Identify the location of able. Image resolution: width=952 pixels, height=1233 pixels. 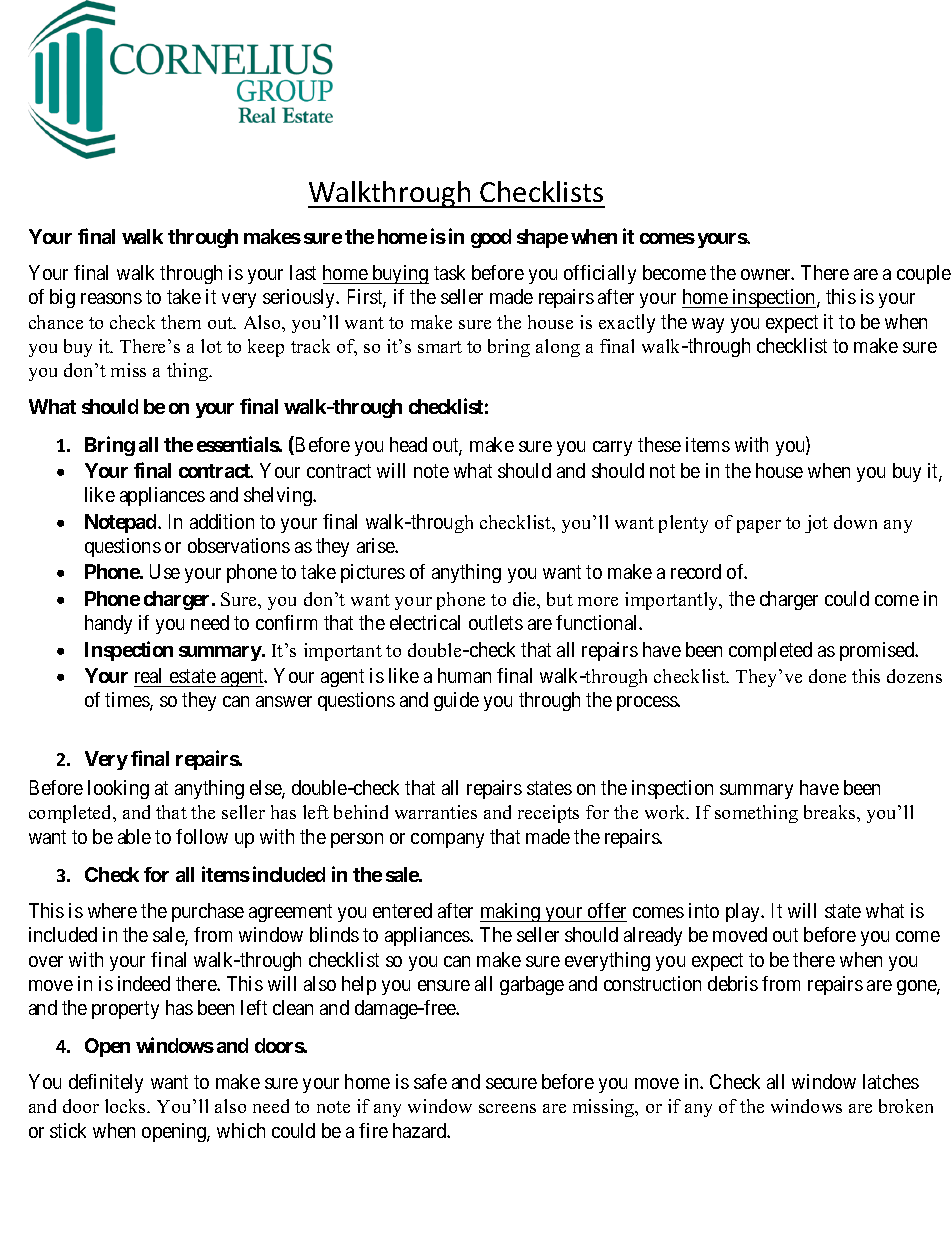
(134, 836).
